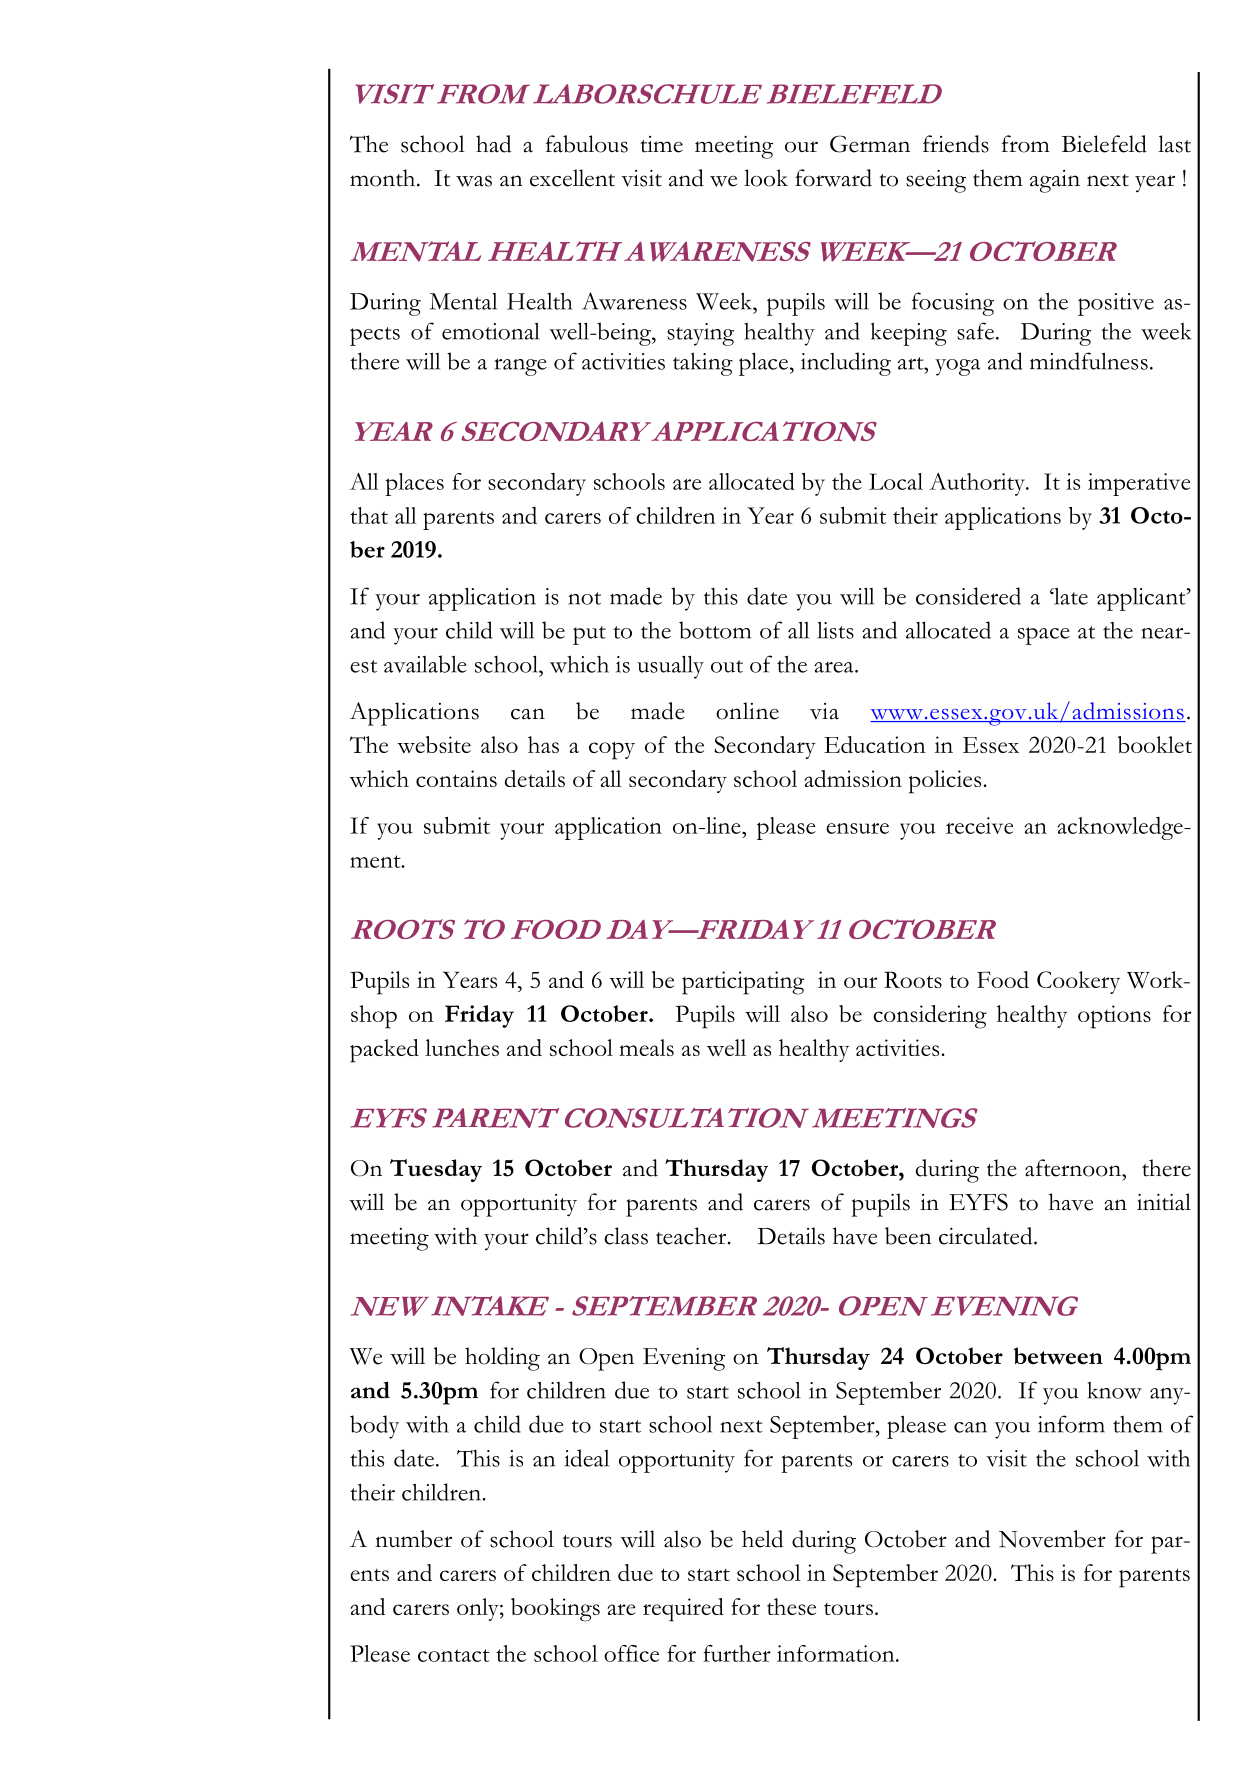 Image resolution: width=1260 pixels, height=1781 pixels. Describe the element at coordinates (434, 744) in the screenshot. I see `website` at that location.
